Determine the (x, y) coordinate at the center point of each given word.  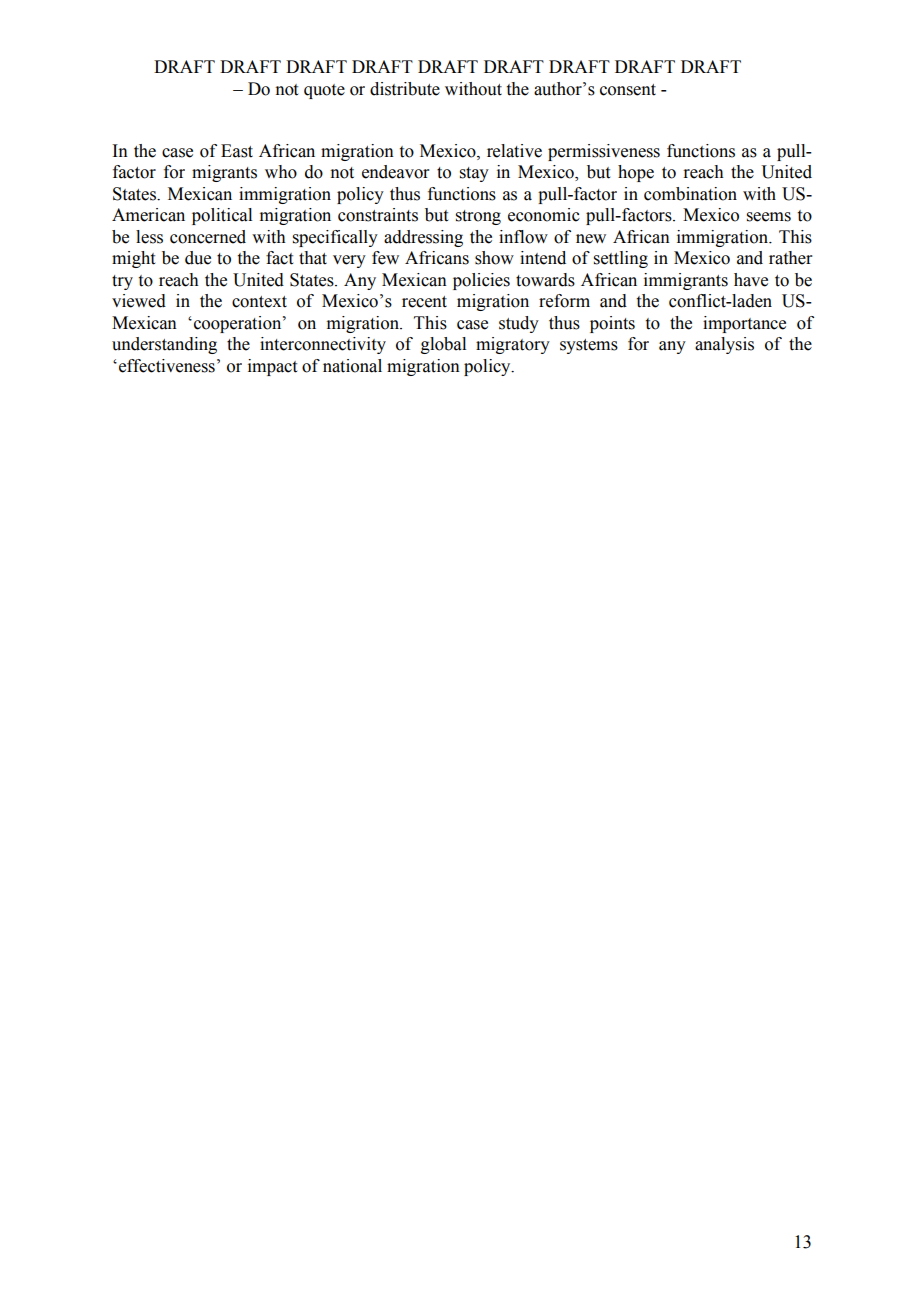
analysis (724, 345)
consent (628, 90)
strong (478, 217)
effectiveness (167, 366)
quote (324, 91)
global (443, 345)
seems (769, 217)
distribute (405, 89)
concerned (208, 237)
